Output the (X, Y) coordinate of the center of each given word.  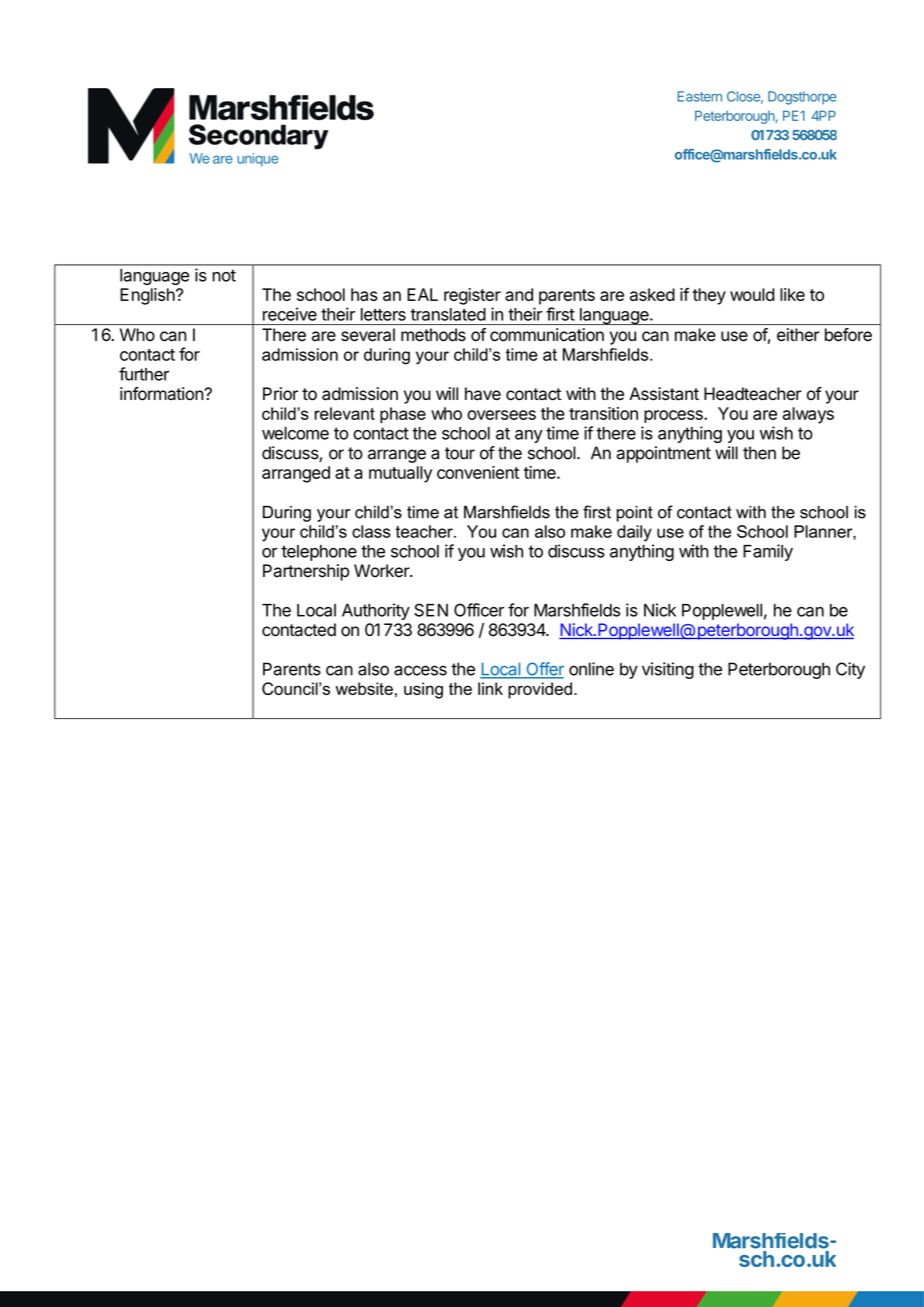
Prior (280, 394)
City (850, 670)
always (808, 415)
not (224, 275)
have (483, 394)
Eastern (699, 96)
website (364, 688)
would (752, 294)
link (490, 688)
